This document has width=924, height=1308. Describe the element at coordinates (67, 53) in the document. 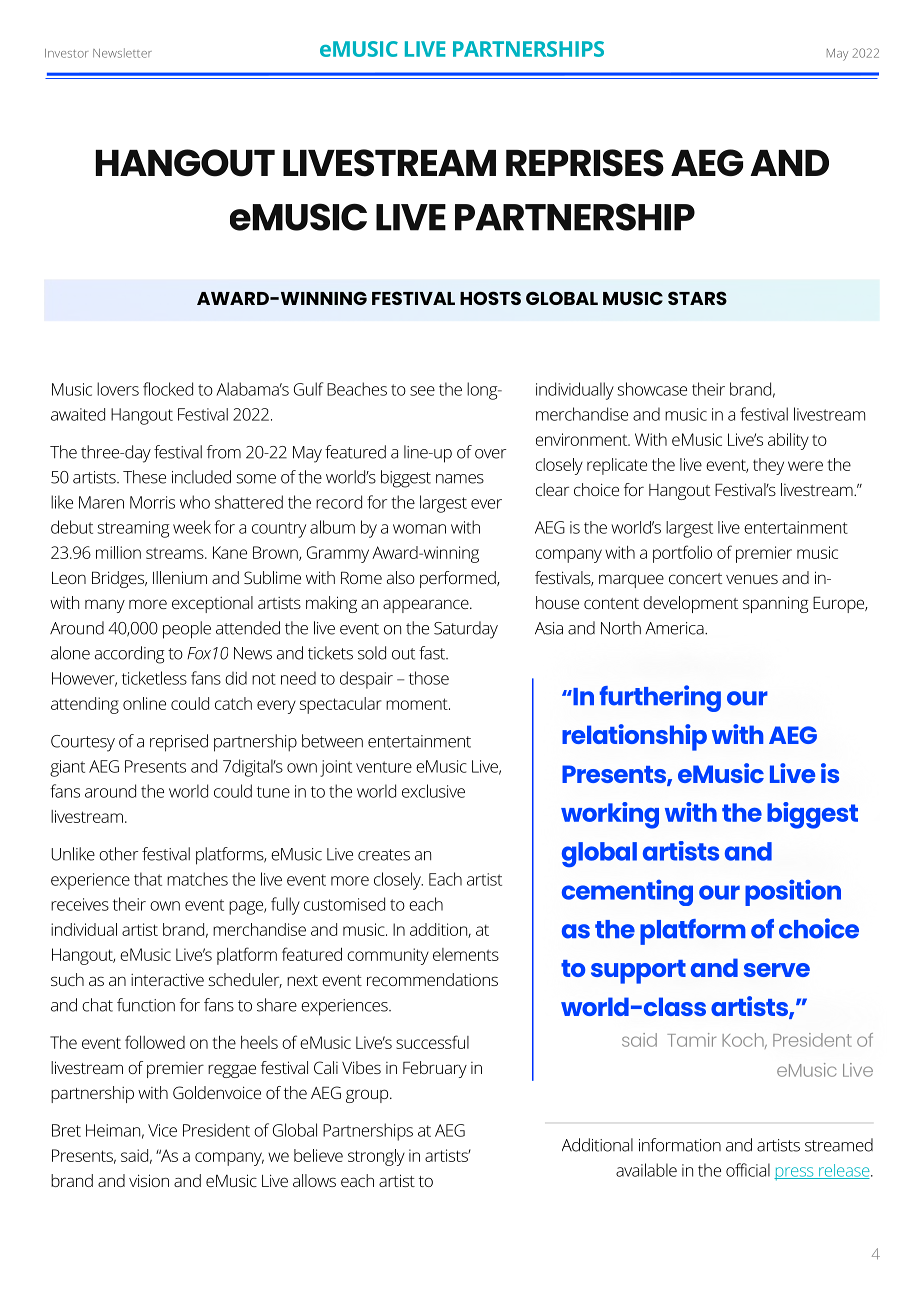

I see `Investor` at that location.
